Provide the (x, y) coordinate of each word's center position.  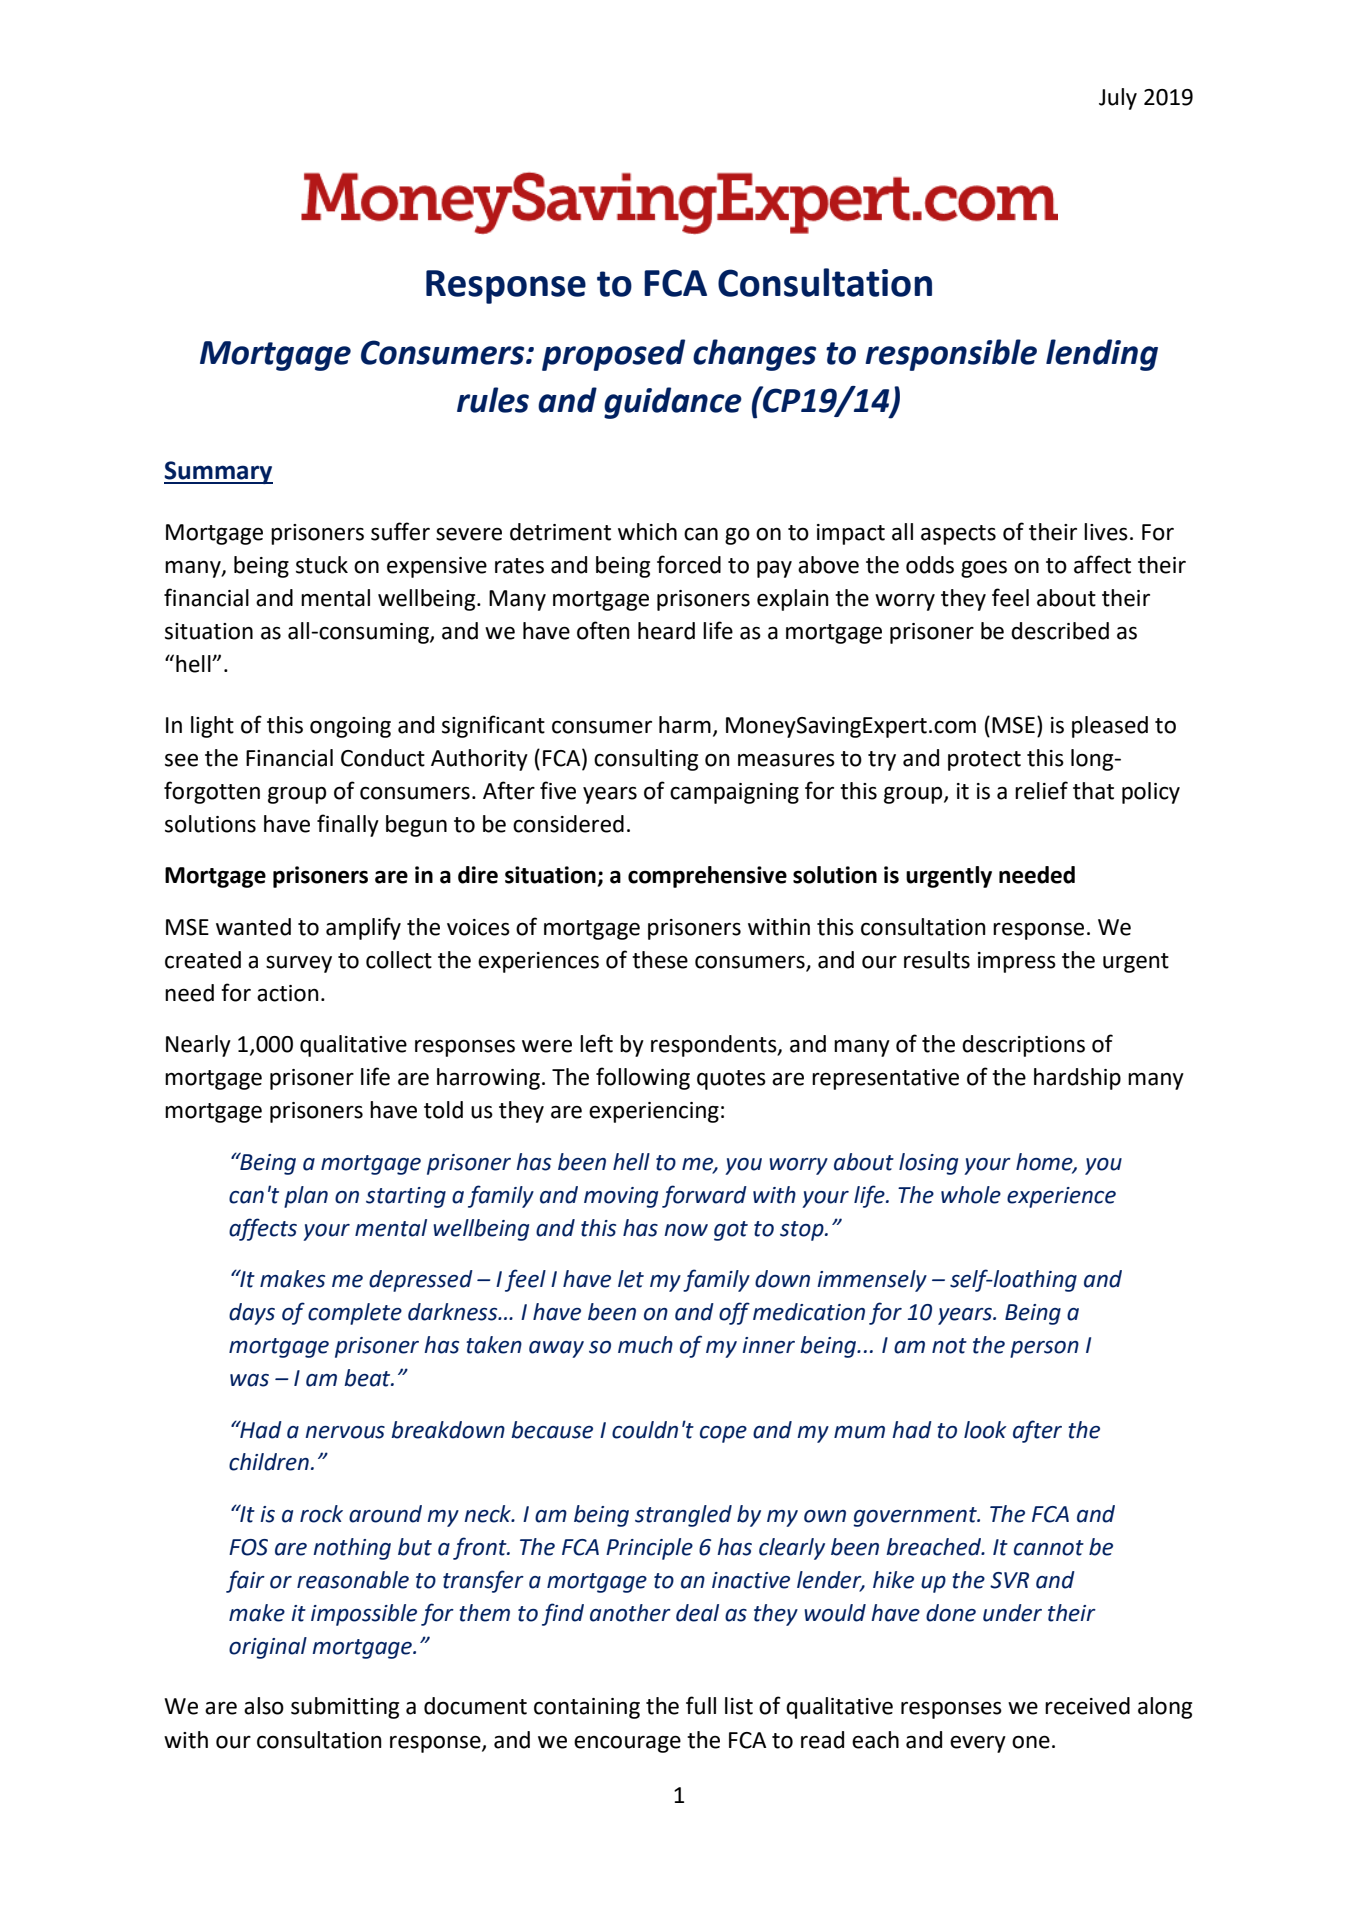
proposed (613, 355)
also (264, 1706)
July (1118, 99)
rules (493, 400)
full (701, 1705)
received (1087, 1706)
